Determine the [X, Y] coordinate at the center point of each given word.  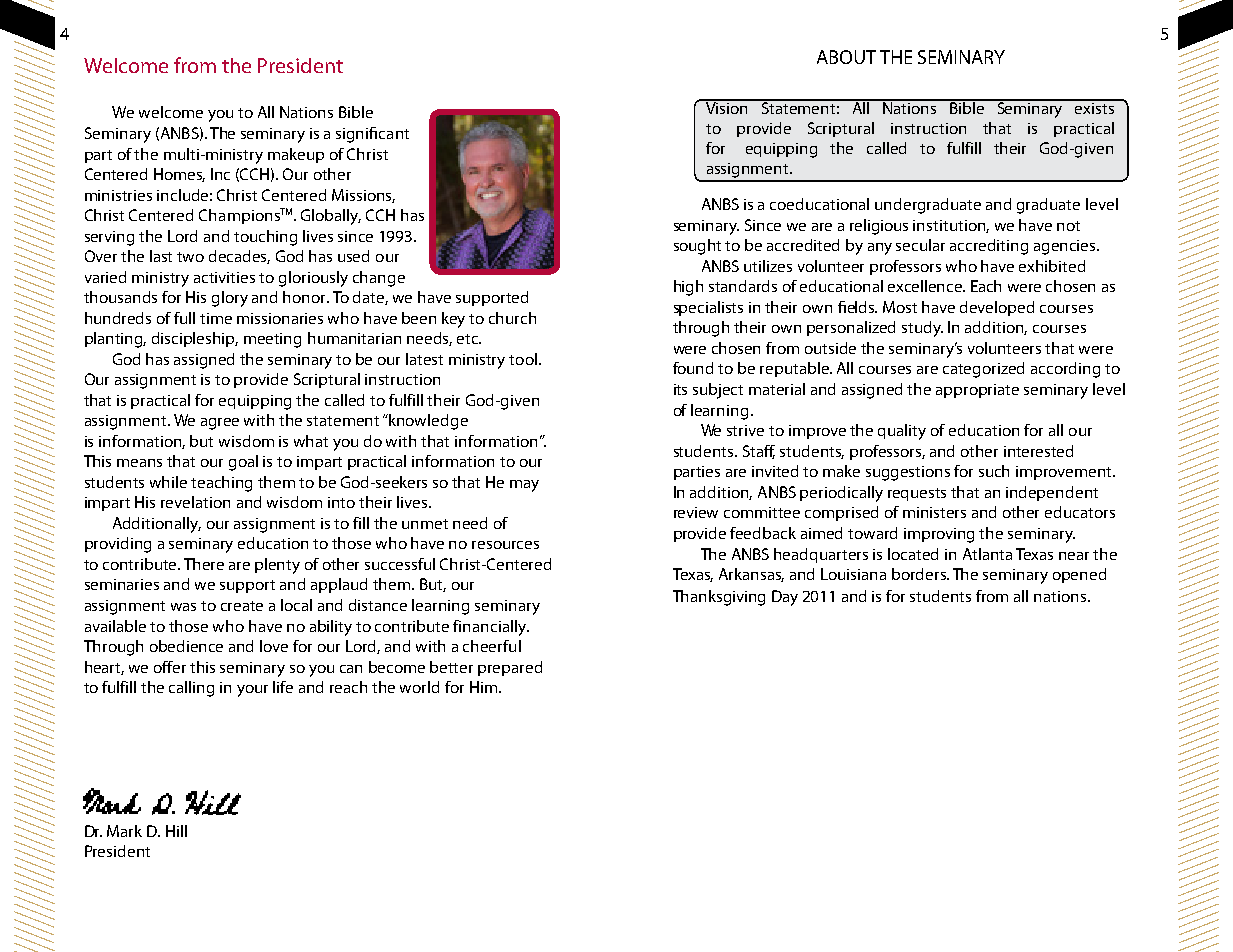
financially [491, 628]
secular [920, 245]
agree [220, 424]
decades [239, 257]
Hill [176, 831]
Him [485, 687]
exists [1095, 107]
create [242, 606]
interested [1038, 451]
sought [697, 247]
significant [372, 135]
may [524, 486]
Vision [727, 107]
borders [920, 574]
